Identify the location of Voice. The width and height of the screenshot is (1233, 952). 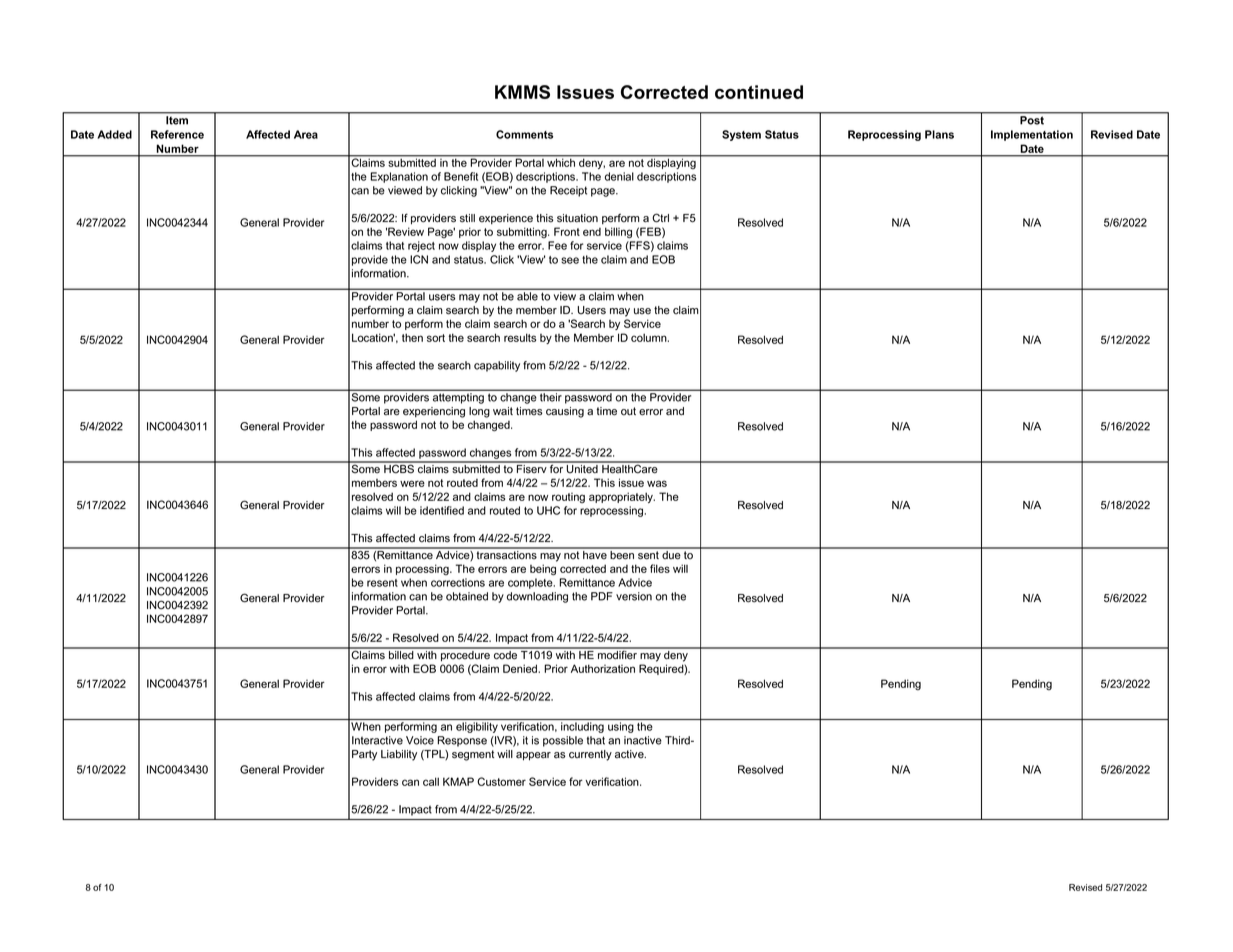
(420, 740).
